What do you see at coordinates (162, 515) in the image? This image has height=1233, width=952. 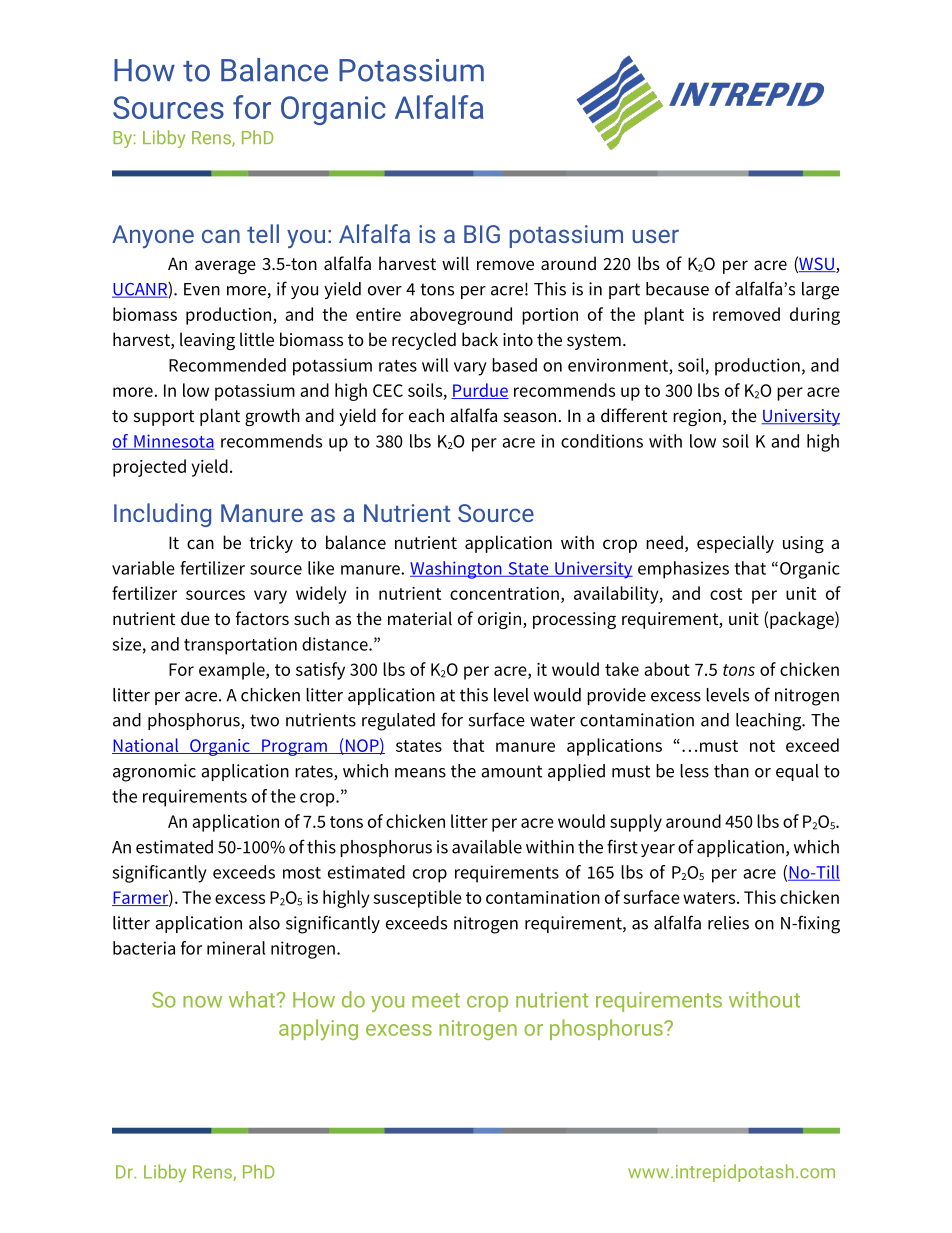 I see `Including` at bounding box center [162, 515].
